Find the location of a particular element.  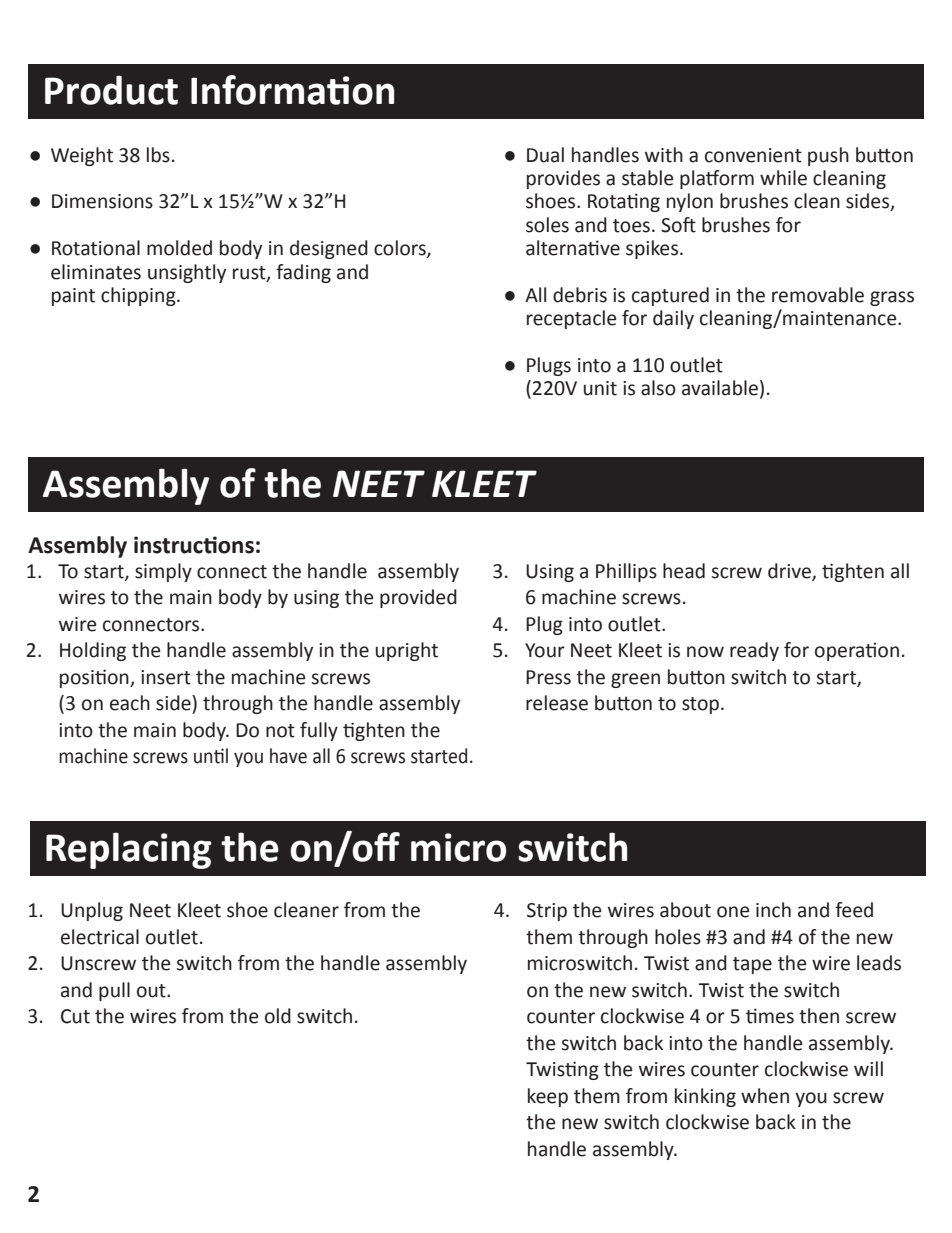

available is located at coordinates (720, 388).
